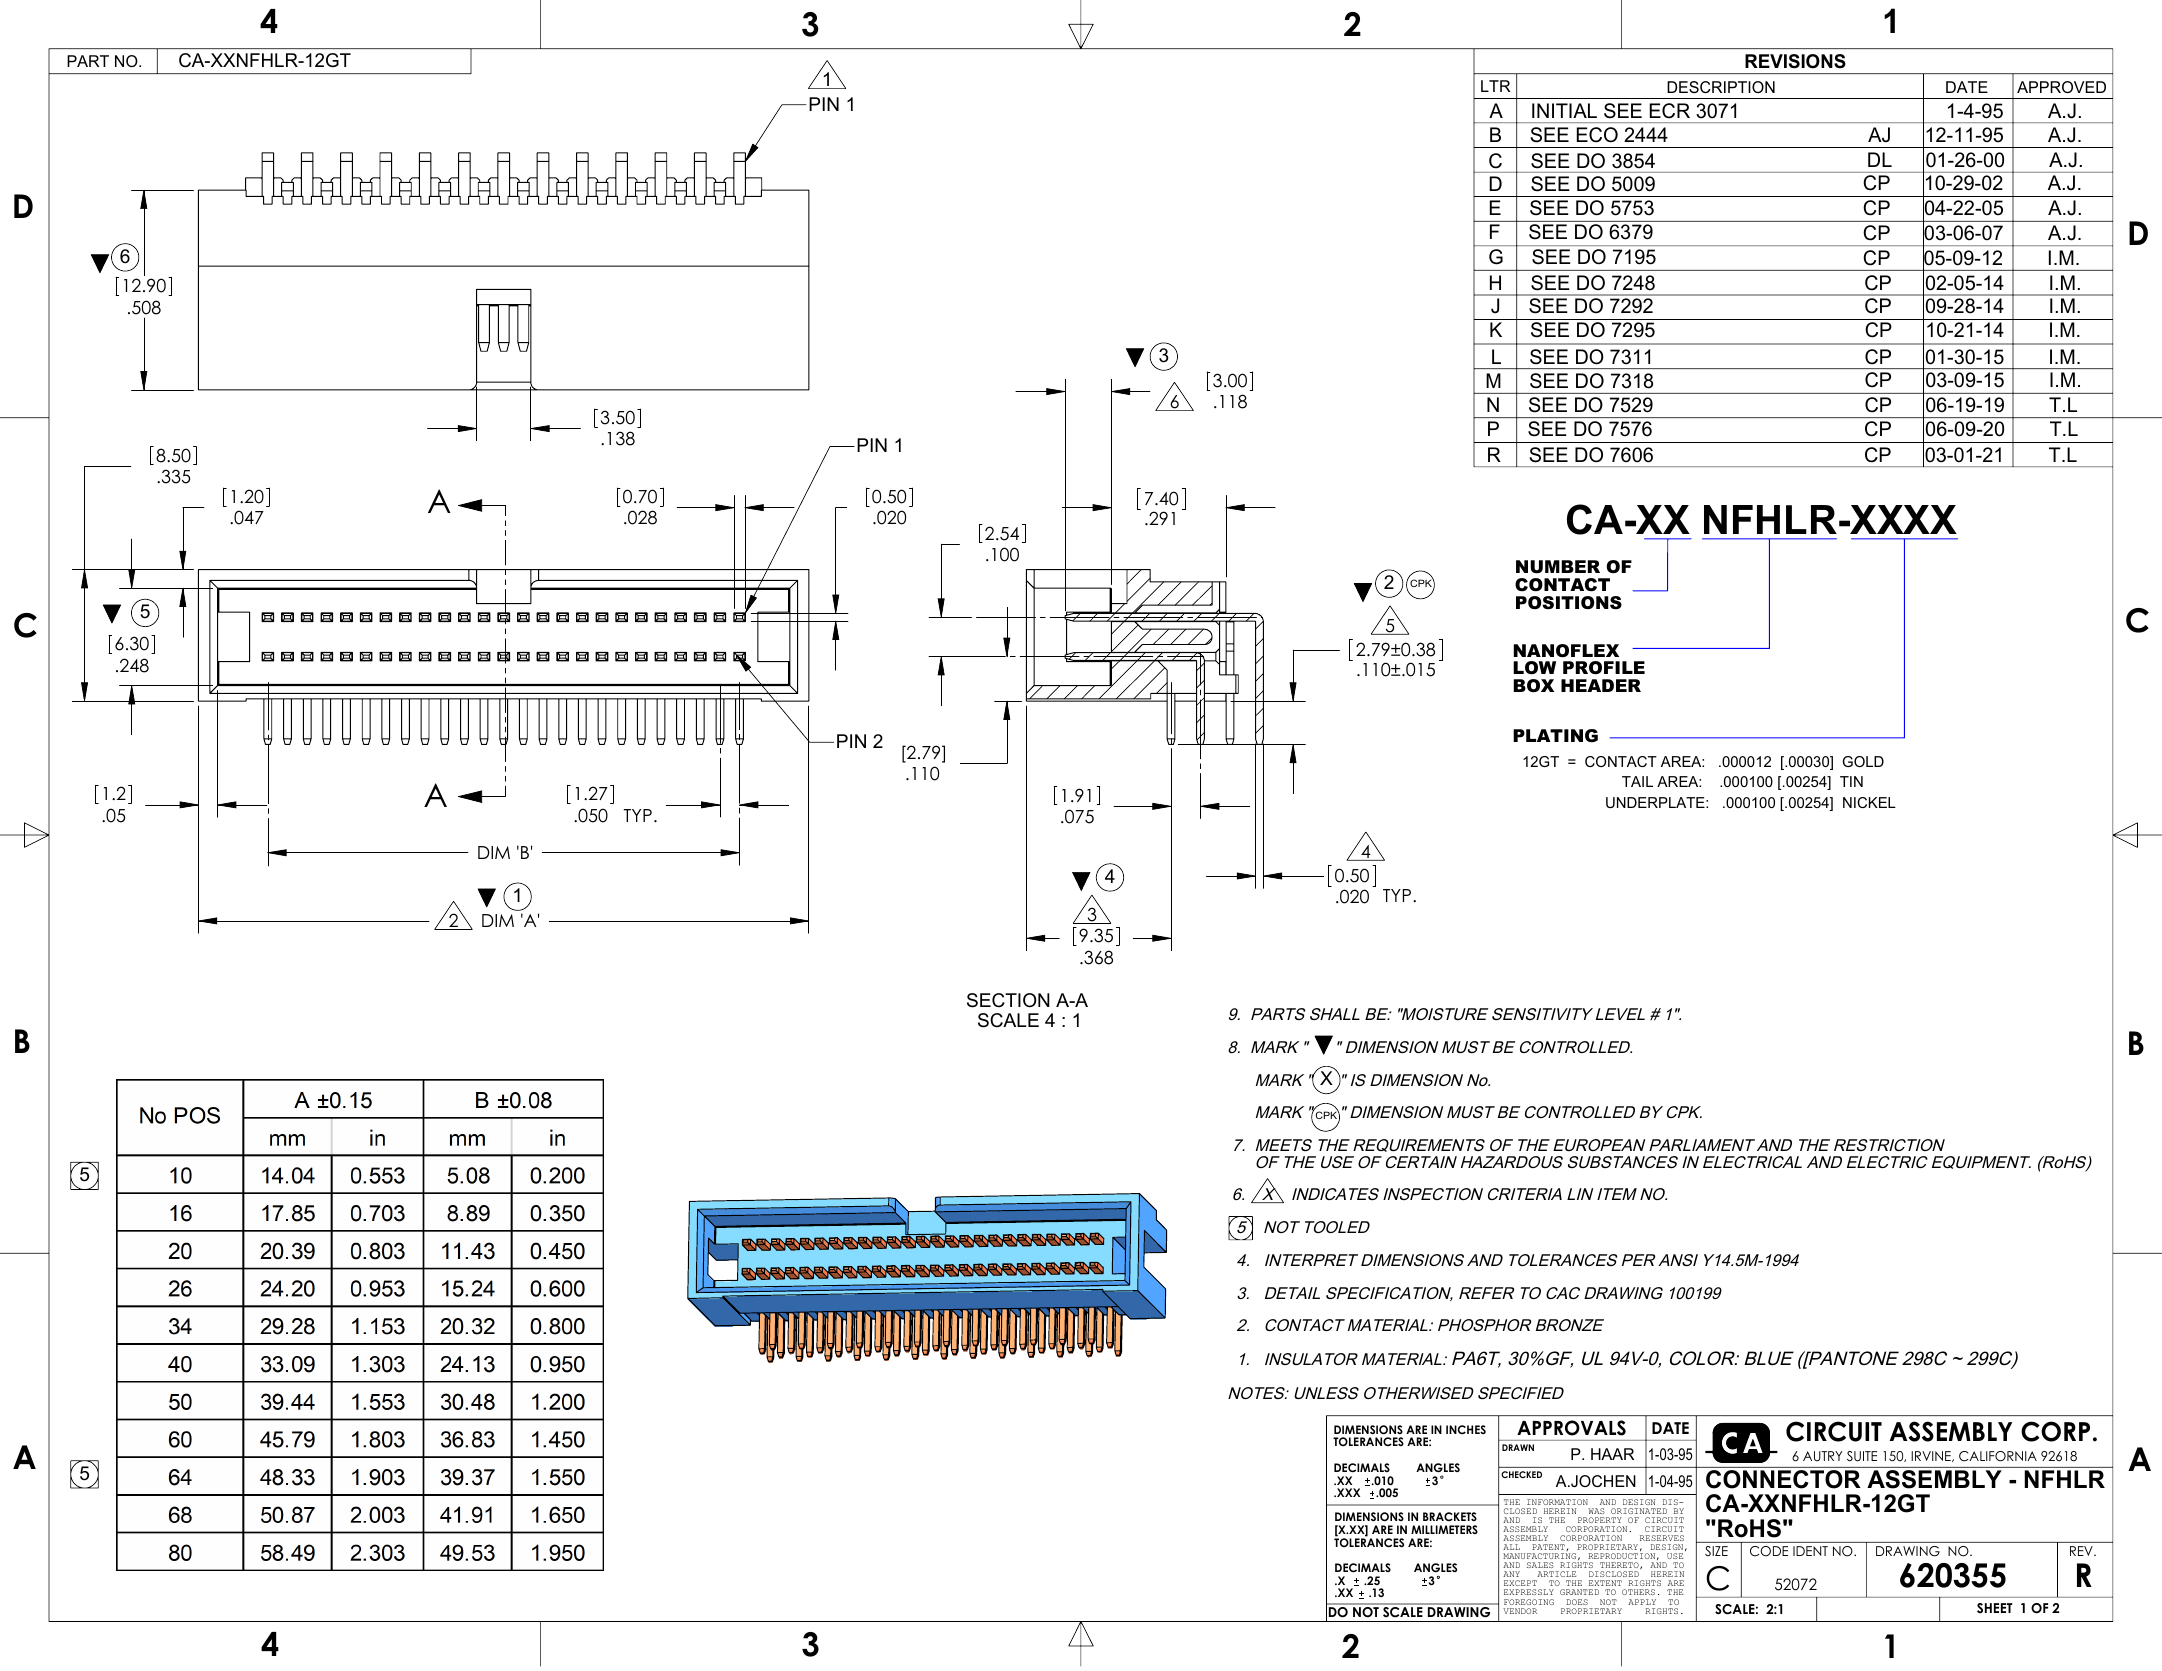 Image resolution: width=2162 pixels, height=1671 pixels. Describe the element at coordinates (1008, 1000) in the screenshot. I see `SECTION` at that location.
